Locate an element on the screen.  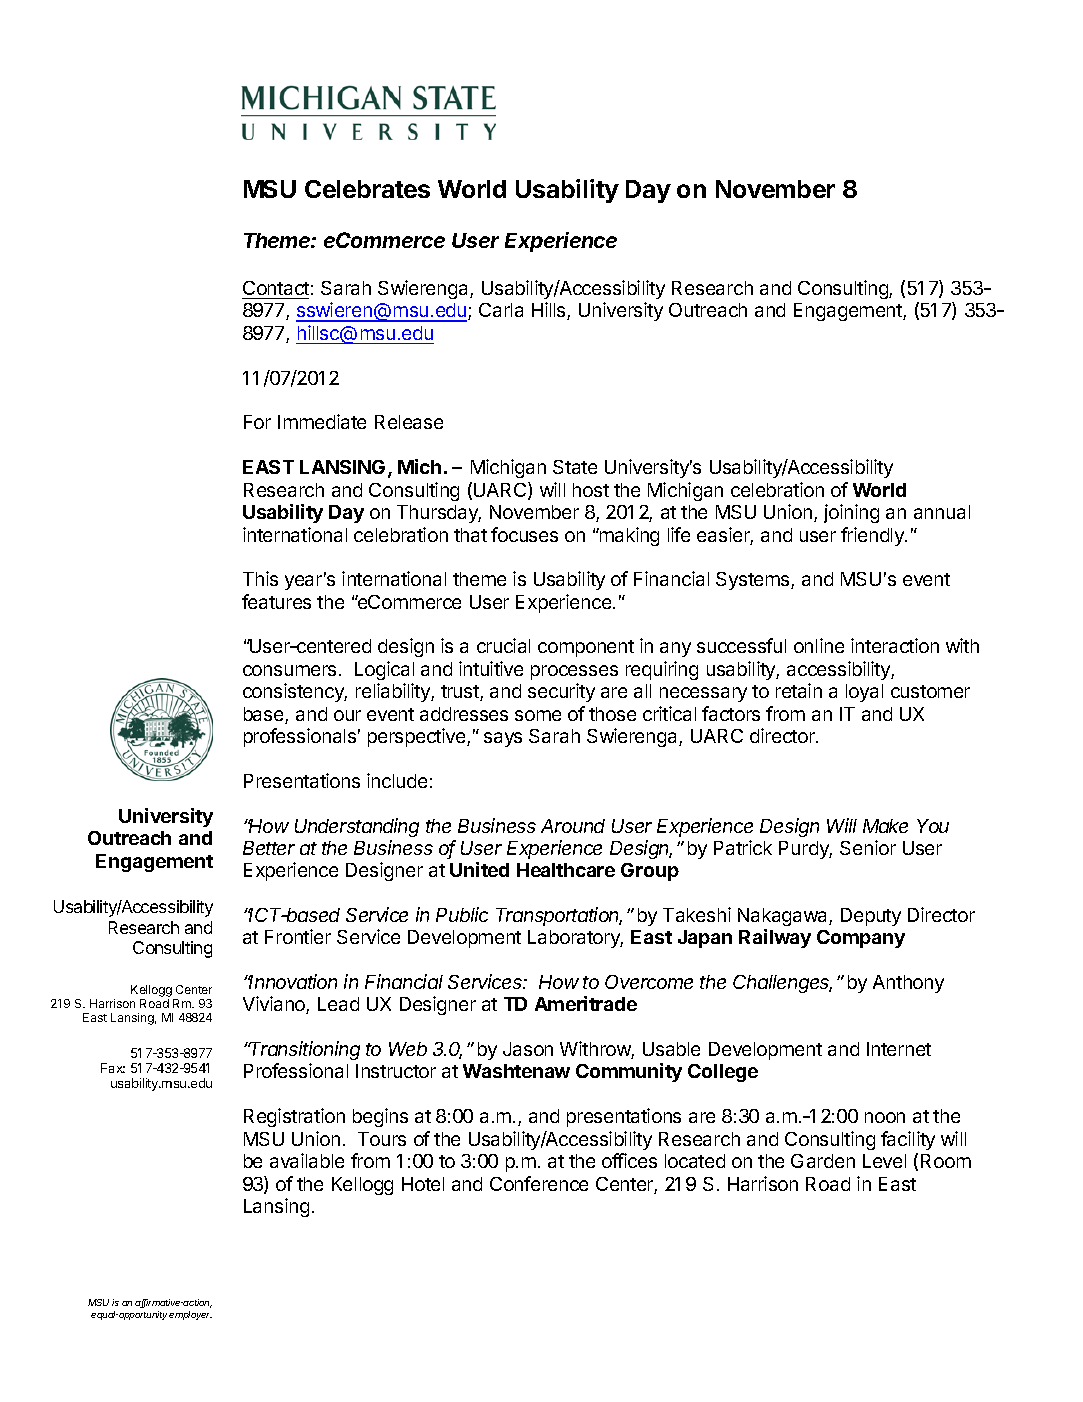
joining is located at coordinates (851, 513).
